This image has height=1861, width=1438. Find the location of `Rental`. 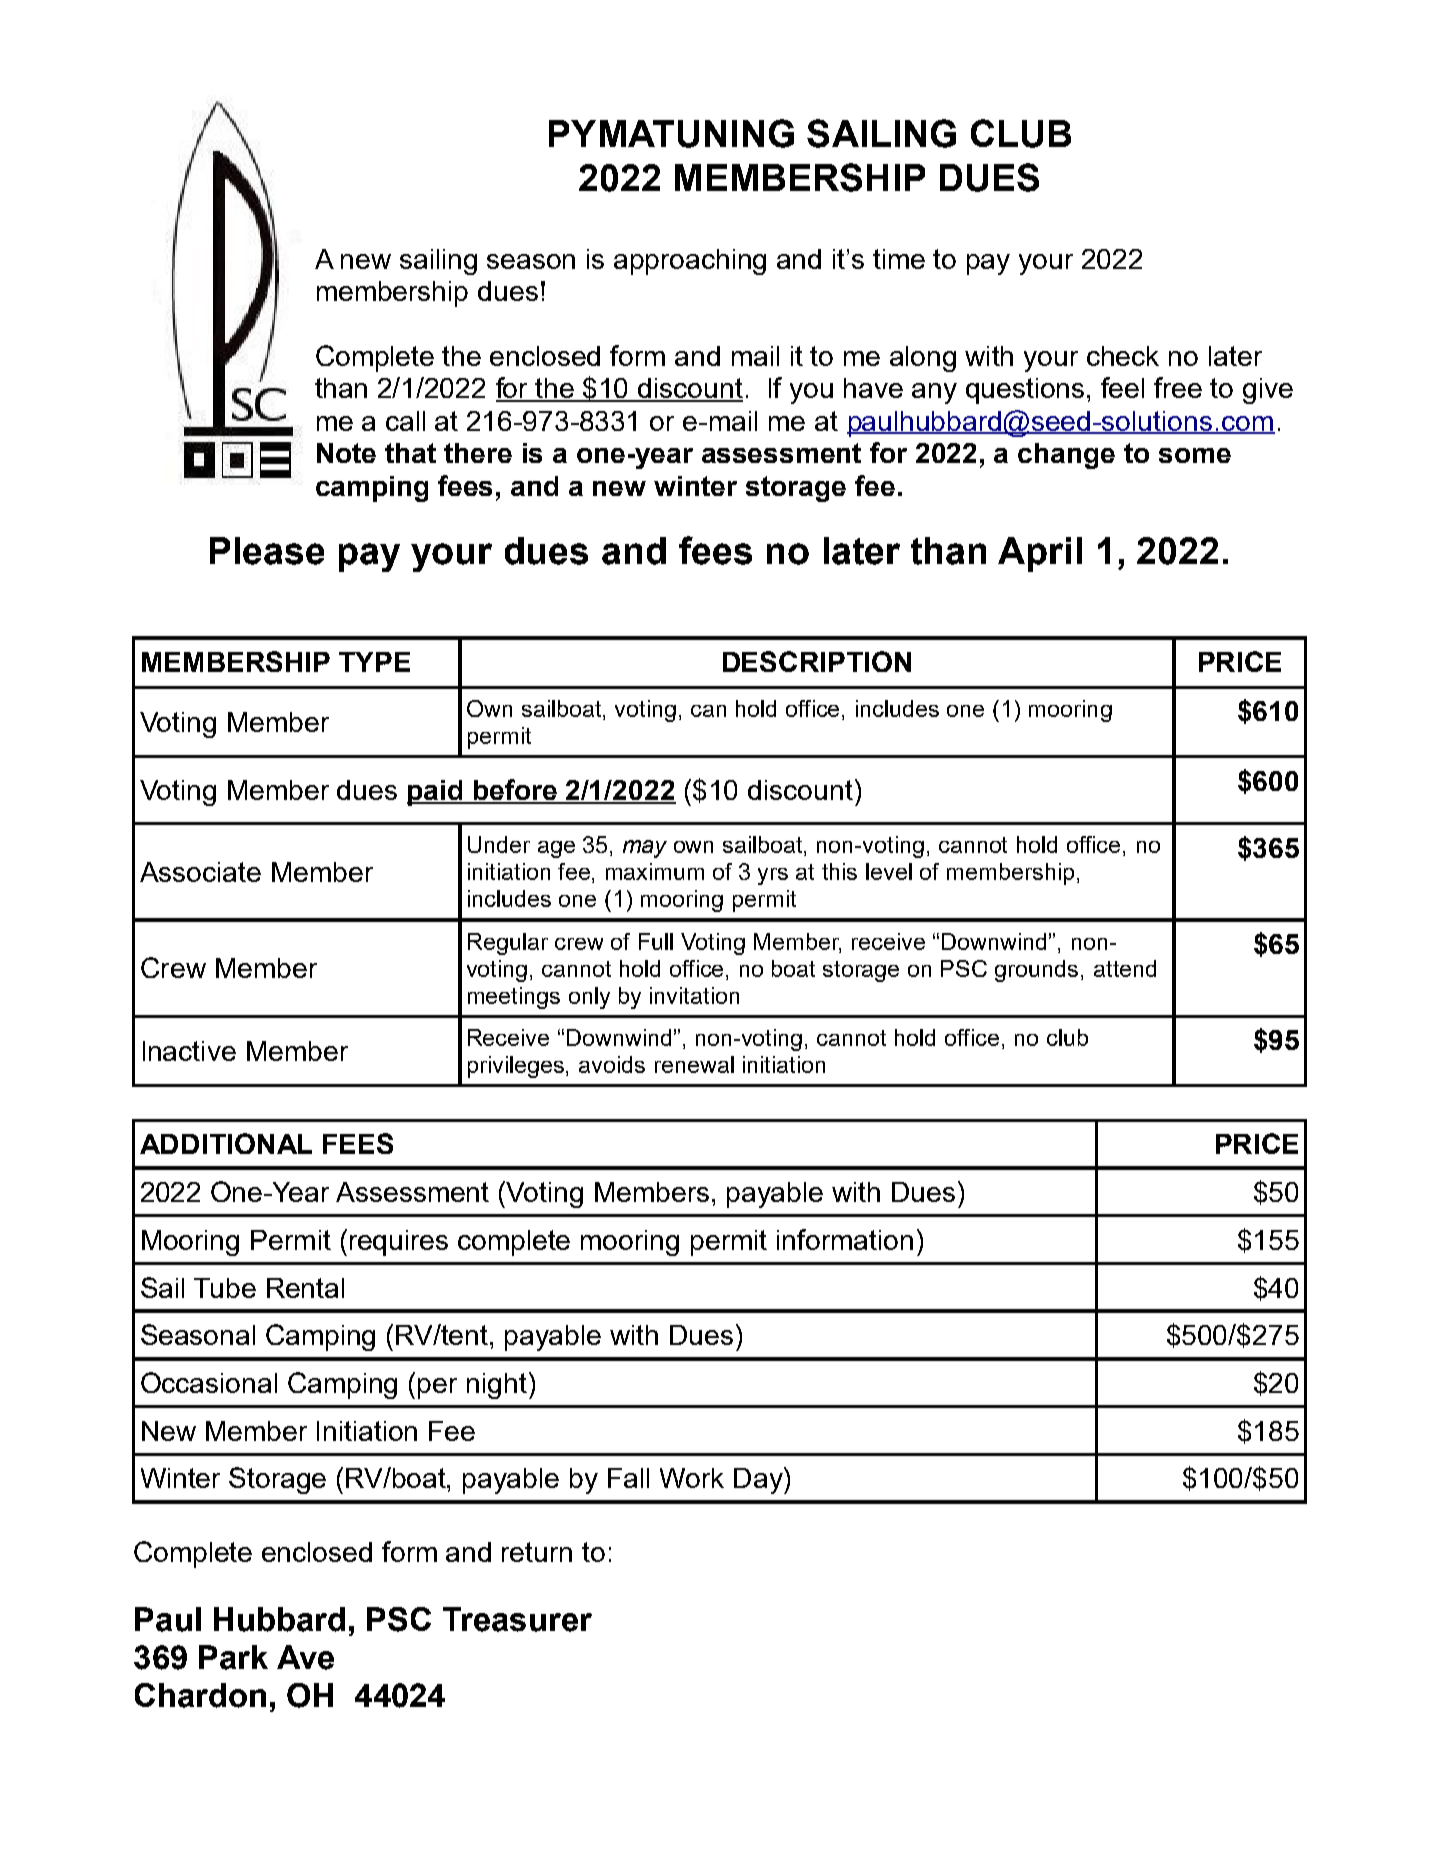

Rental is located at coordinates (305, 1288).
